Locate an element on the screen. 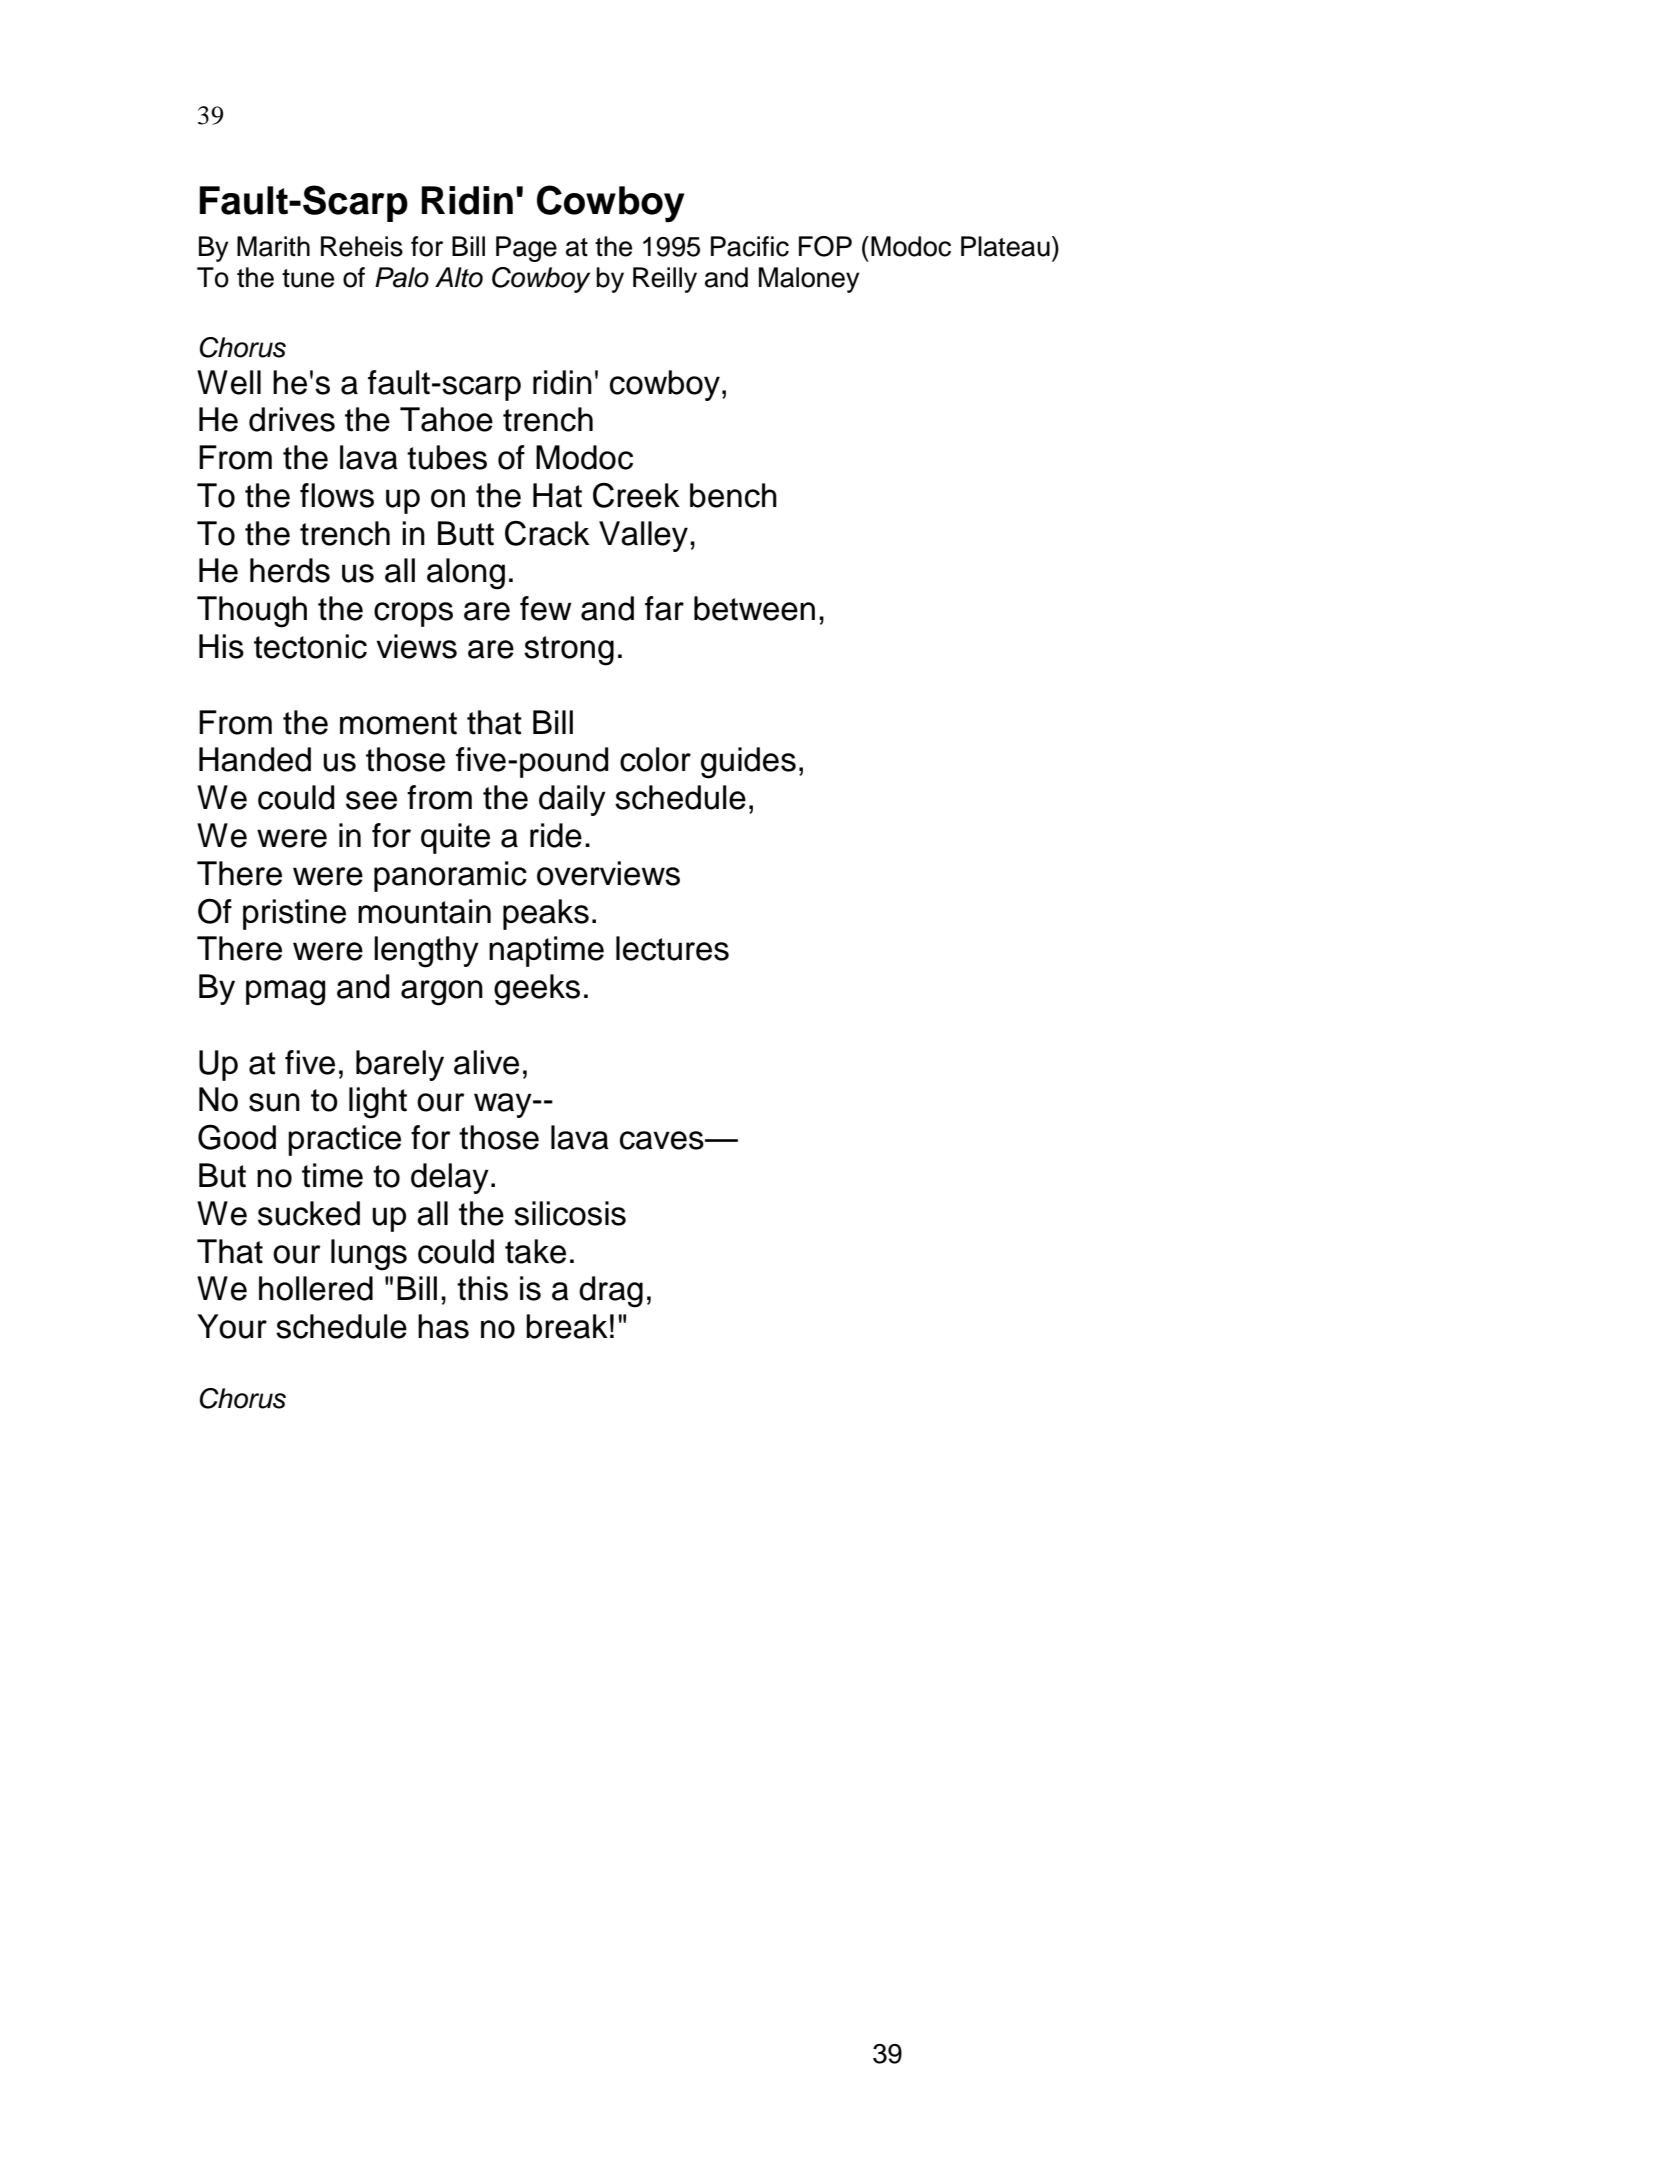  see is located at coordinates (371, 800).
